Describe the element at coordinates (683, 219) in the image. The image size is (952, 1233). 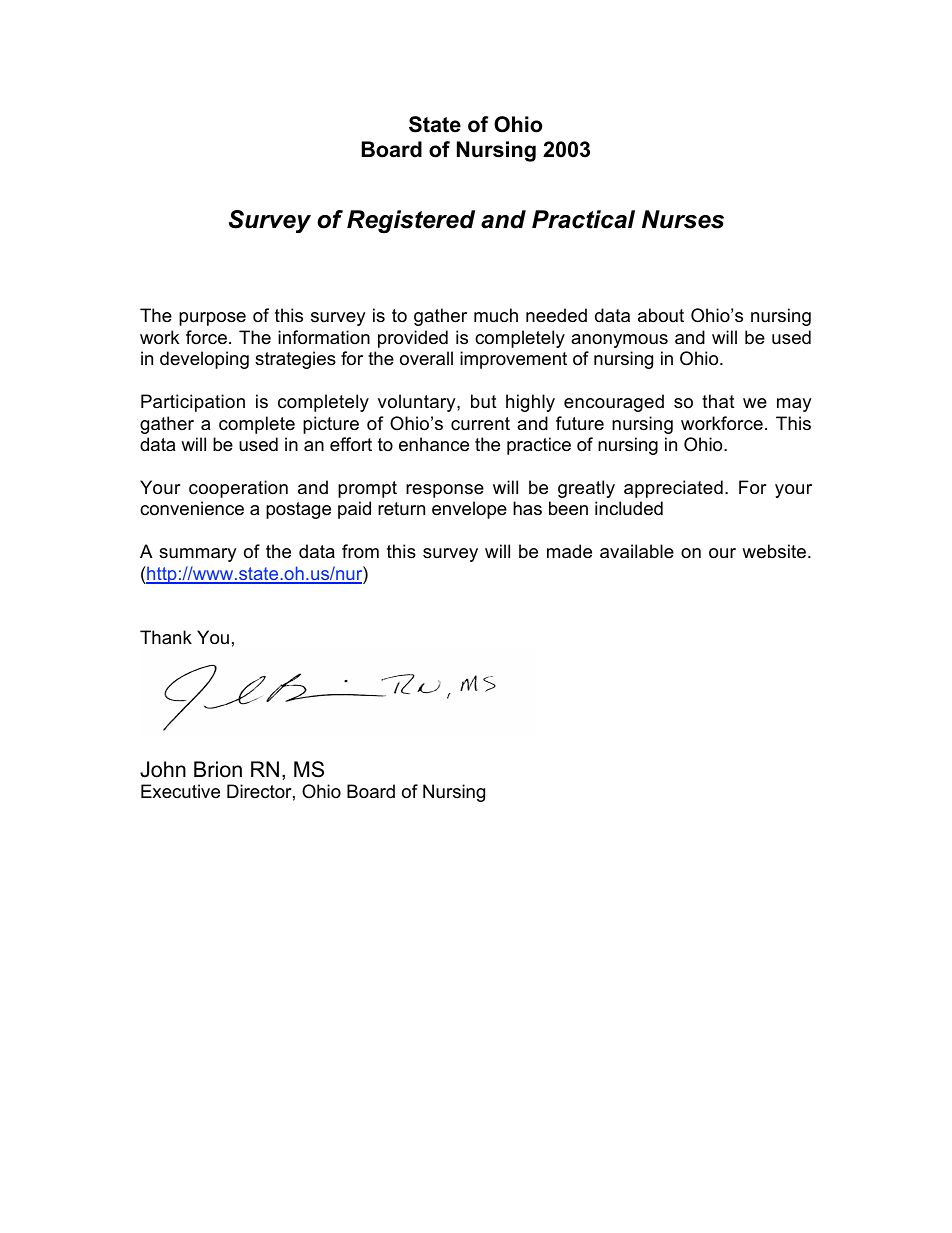
I see `Nurses` at that location.
